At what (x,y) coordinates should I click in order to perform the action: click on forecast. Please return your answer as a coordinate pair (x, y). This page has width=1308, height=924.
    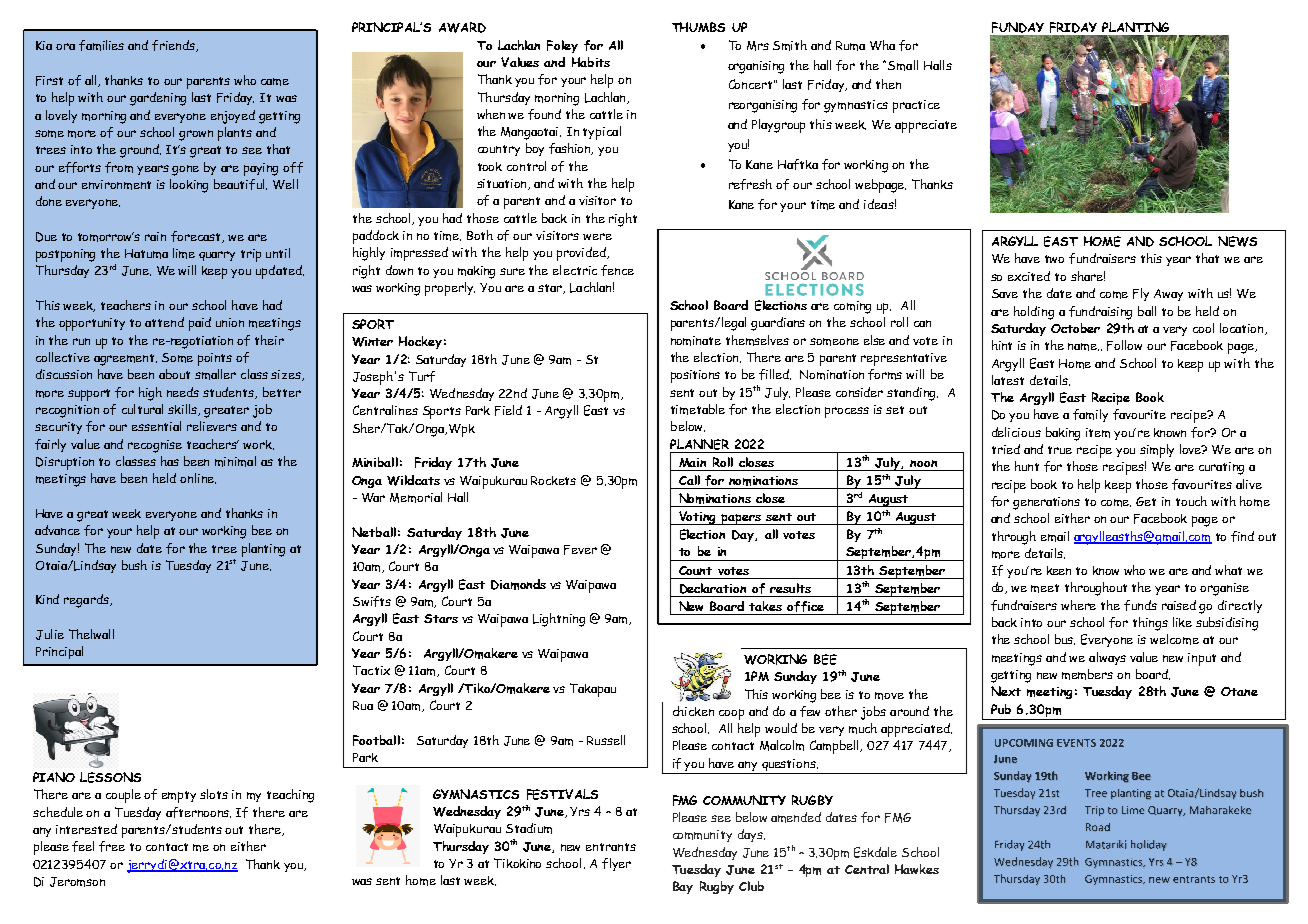
    Looking at the image, I should click on (197, 237).
